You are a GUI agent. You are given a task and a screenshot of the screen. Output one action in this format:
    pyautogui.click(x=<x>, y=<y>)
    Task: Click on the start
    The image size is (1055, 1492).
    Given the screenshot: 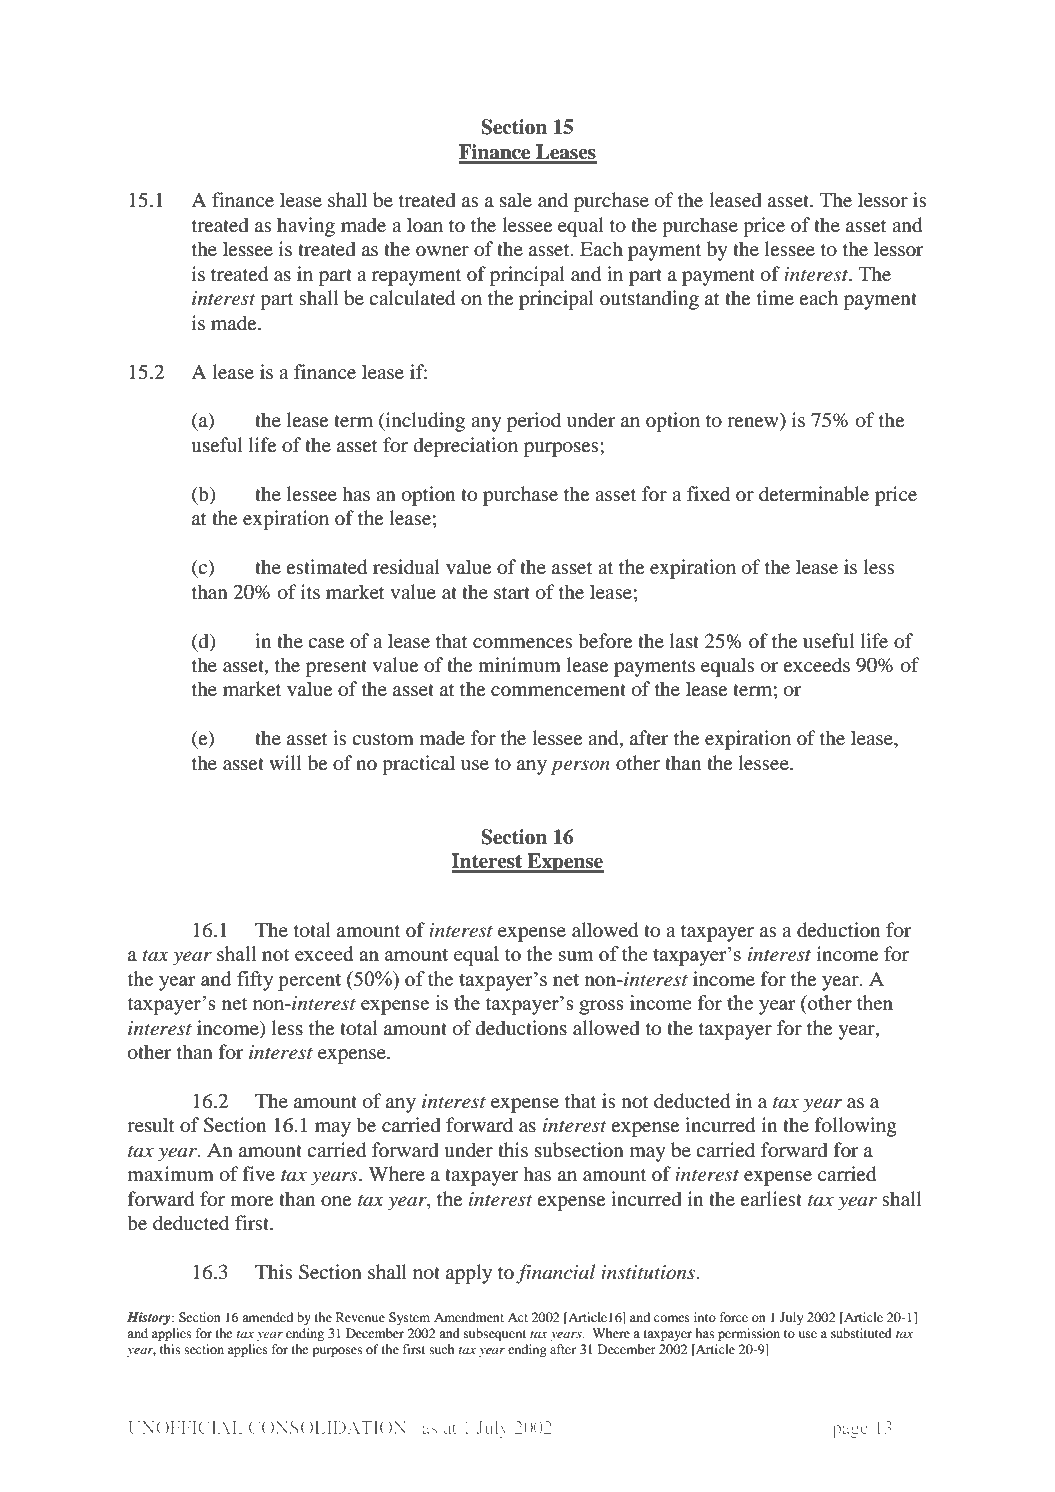 What is the action you would take?
    pyautogui.click(x=512, y=593)
